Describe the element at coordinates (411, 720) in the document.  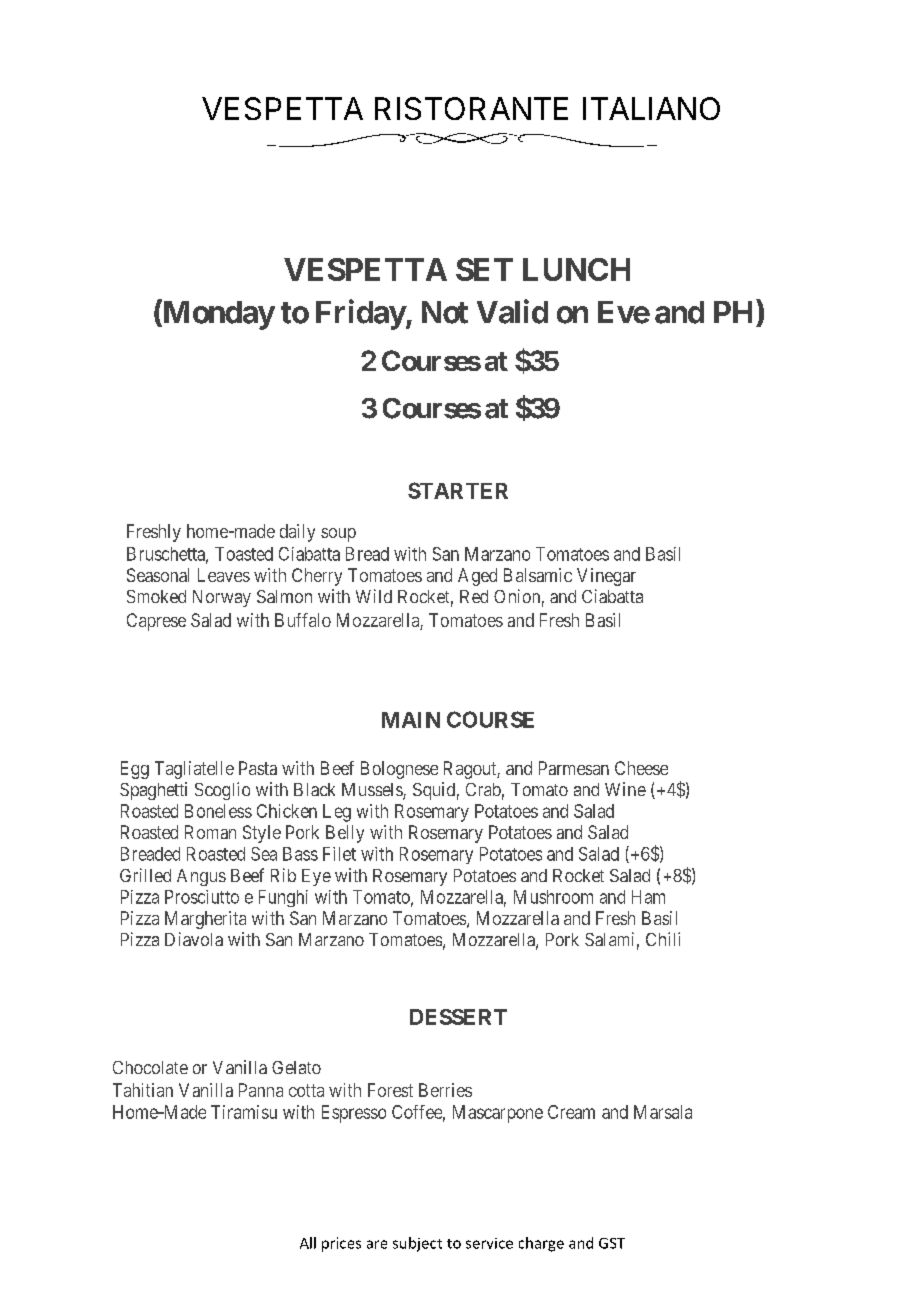
I see `MAIN` at that location.
